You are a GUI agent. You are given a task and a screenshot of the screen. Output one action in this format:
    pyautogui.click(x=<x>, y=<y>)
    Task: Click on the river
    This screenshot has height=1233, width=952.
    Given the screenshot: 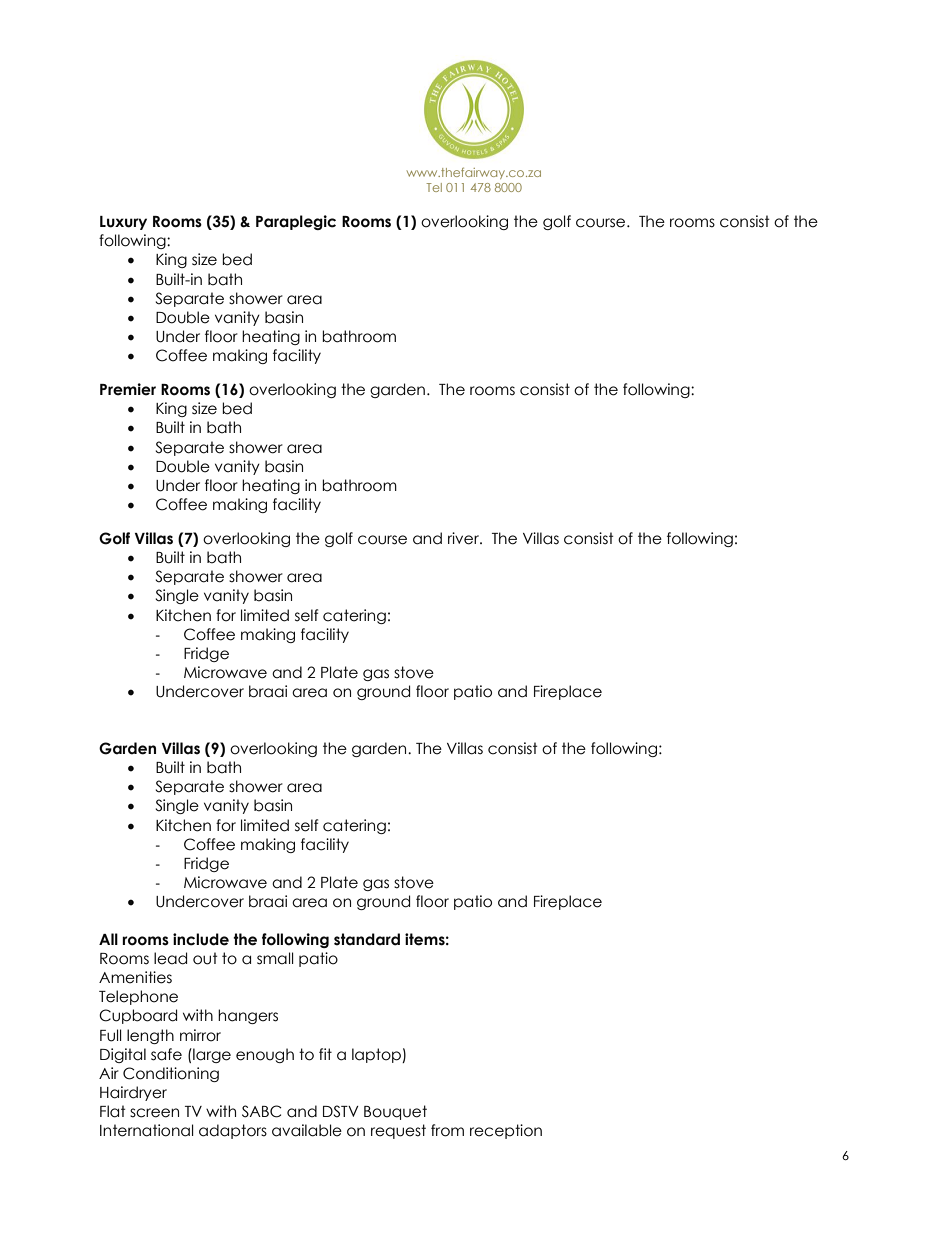 What is the action you would take?
    pyautogui.click(x=464, y=538)
